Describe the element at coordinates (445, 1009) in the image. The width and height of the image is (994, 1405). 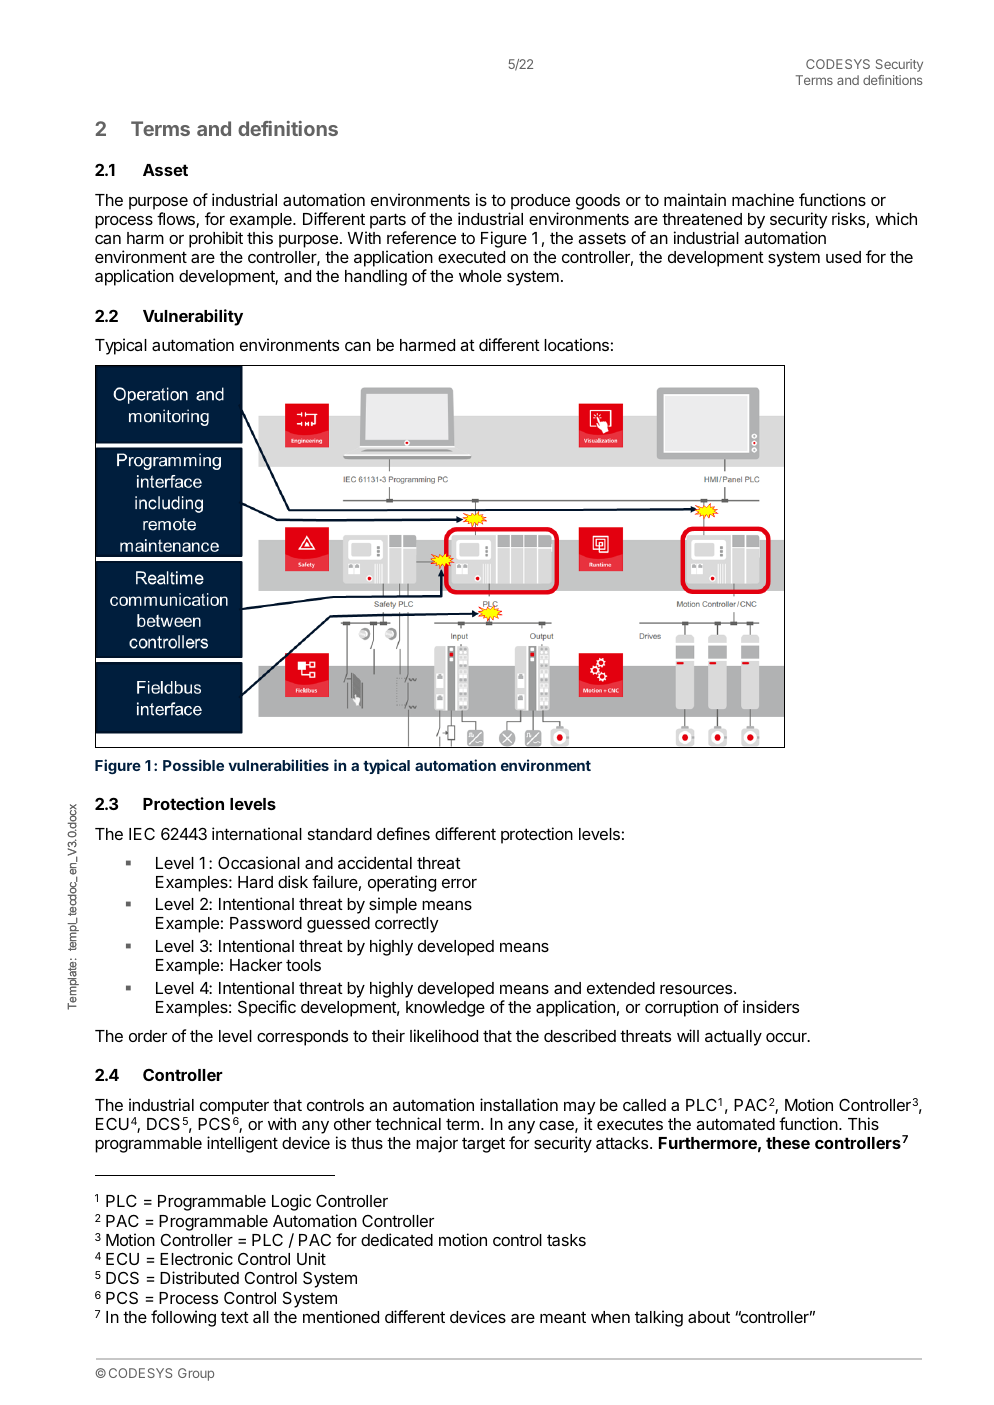
I see `knowledge` at that location.
